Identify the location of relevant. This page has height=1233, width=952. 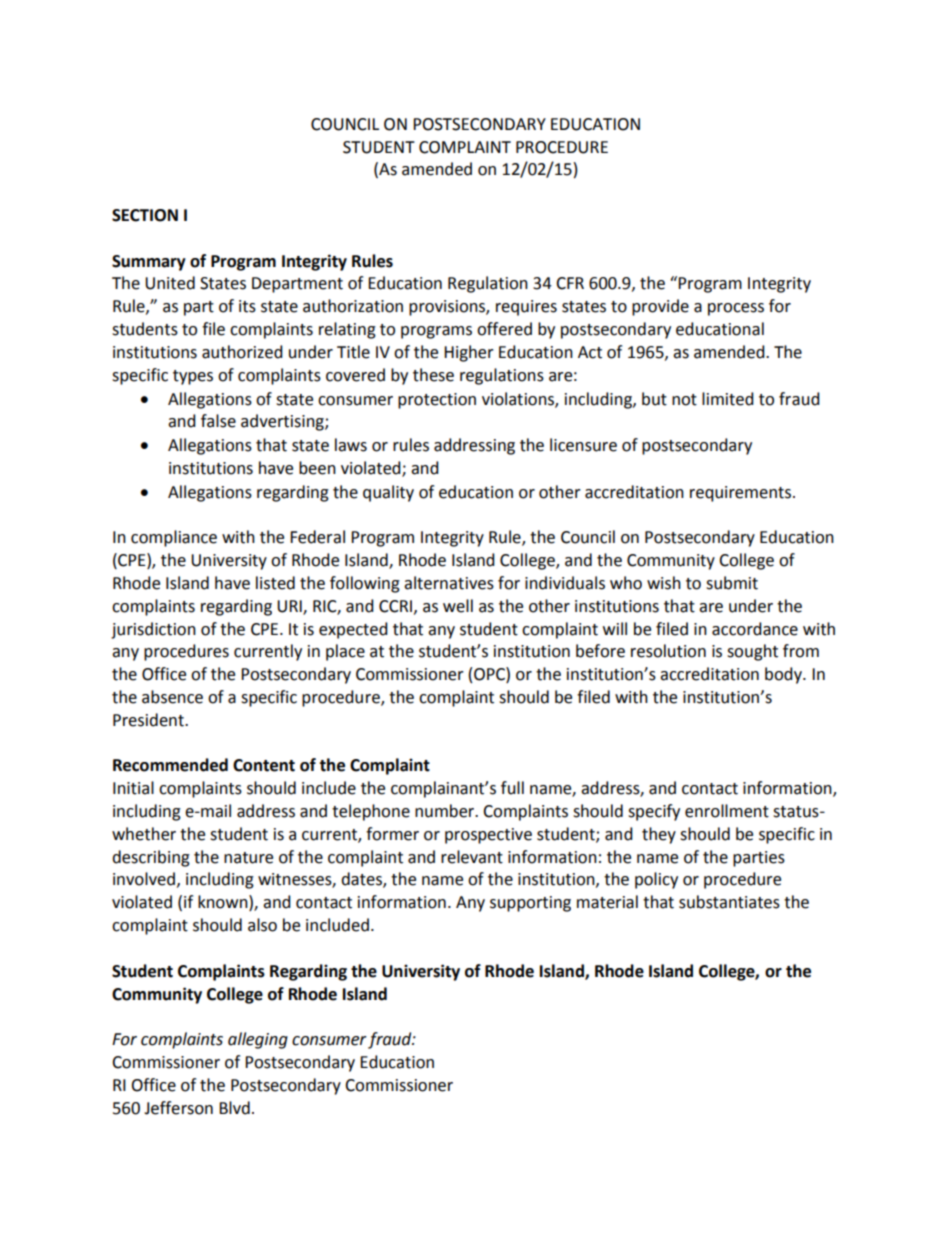
(472, 857).
